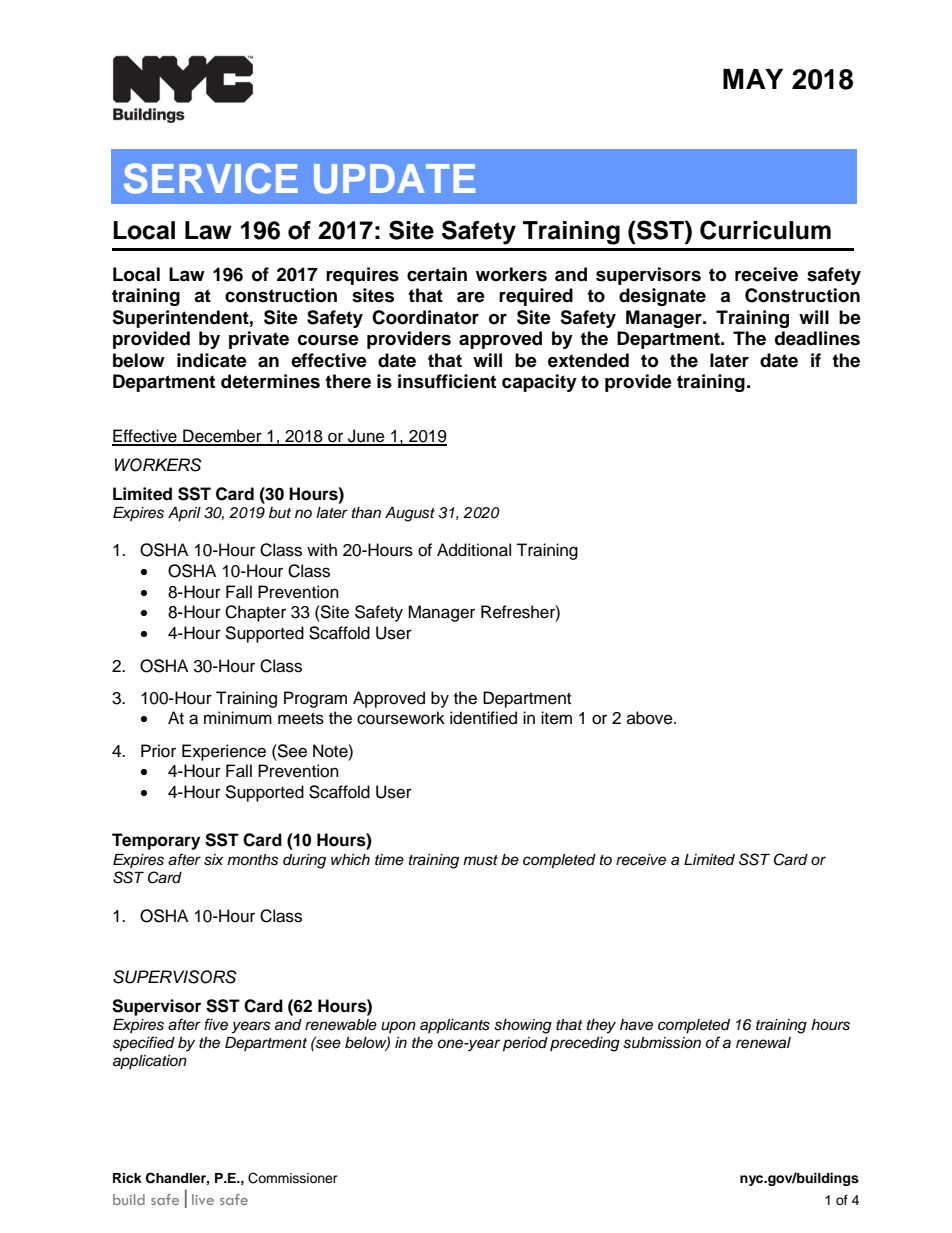 Image resolution: width=952 pixels, height=1233 pixels. What do you see at coordinates (255, 613) in the screenshot?
I see `Chapter` at bounding box center [255, 613].
